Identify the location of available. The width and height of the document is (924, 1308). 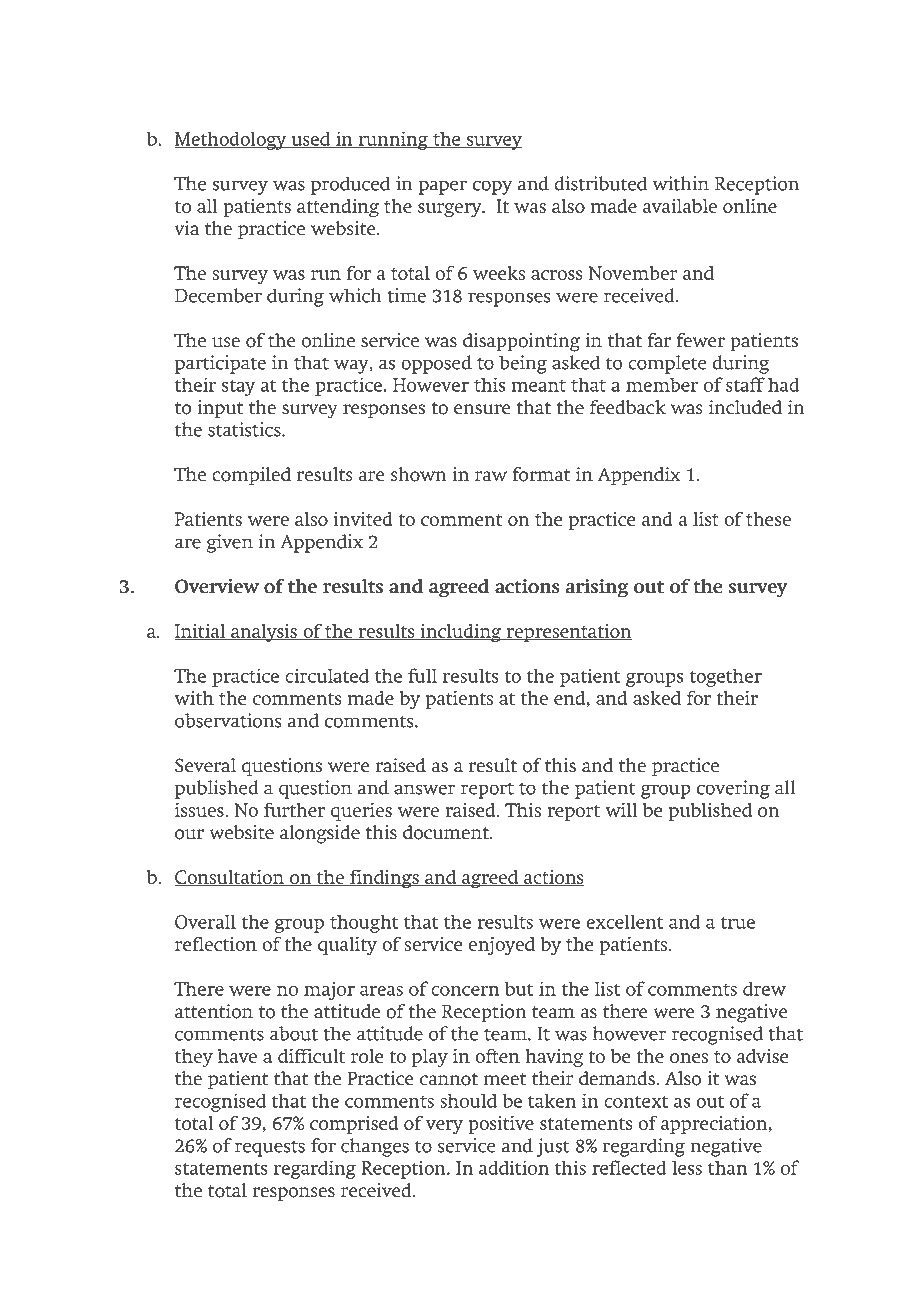
(680, 206).
